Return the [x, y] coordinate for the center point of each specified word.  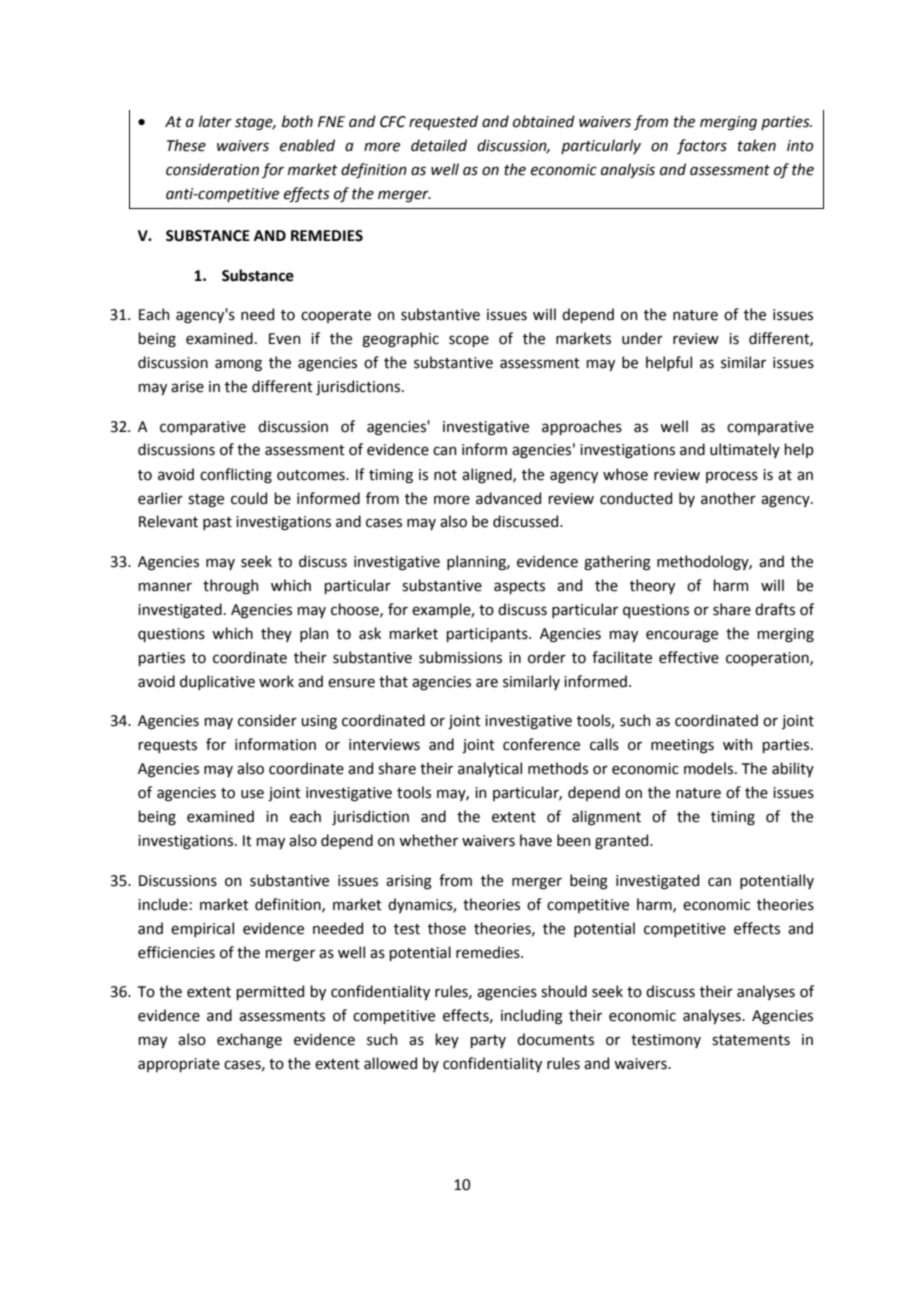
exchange [249, 1041]
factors [702, 146]
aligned [488, 476]
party [488, 1041]
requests [167, 746]
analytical [490, 769]
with [737, 744]
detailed [439, 145]
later [215, 121]
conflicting [236, 476]
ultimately [745, 450]
